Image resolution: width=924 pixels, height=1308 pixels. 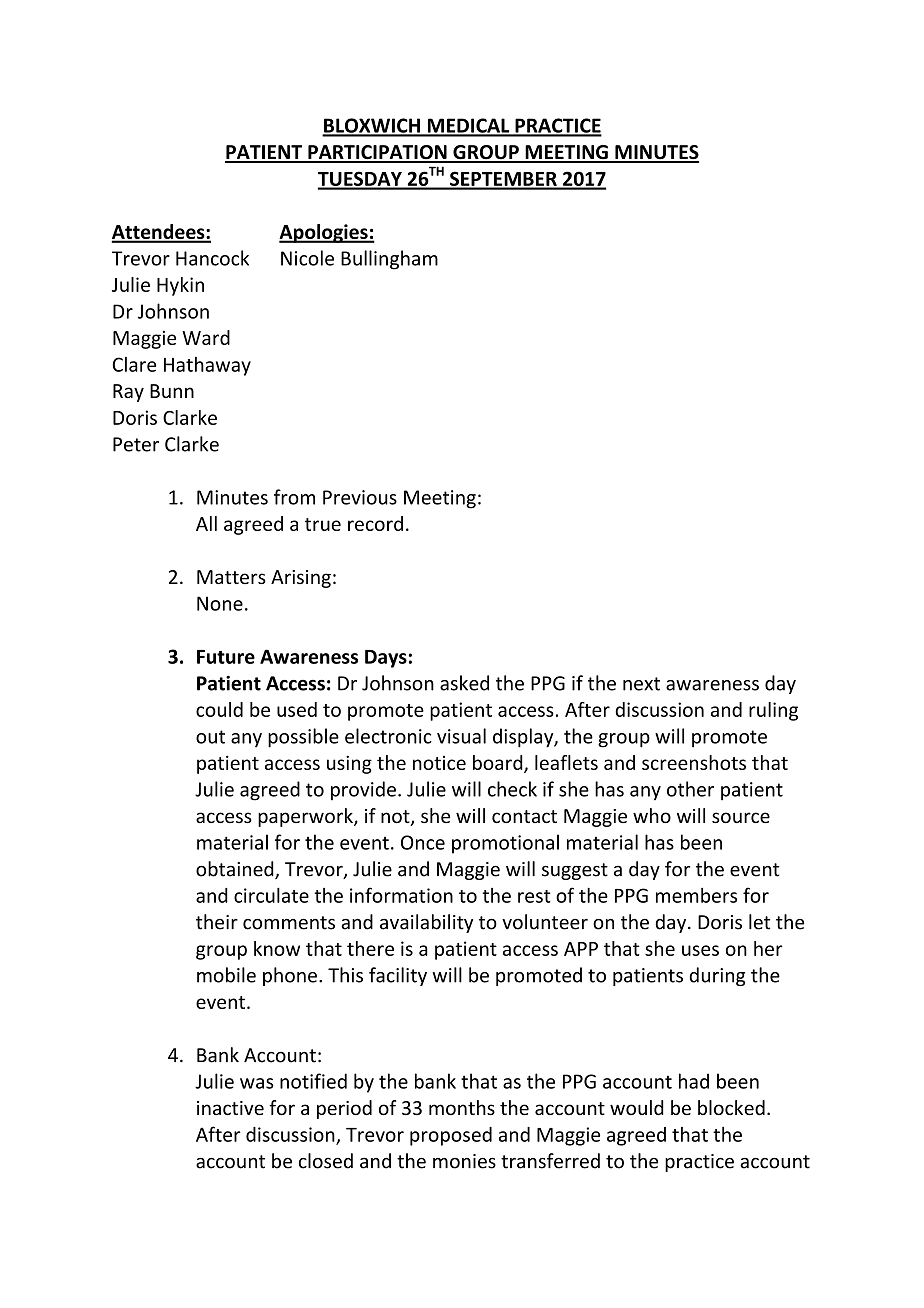 What do you see at coordinates (212, 258) in the page?
I see `Hancock` at bounding box center [212, 258].
